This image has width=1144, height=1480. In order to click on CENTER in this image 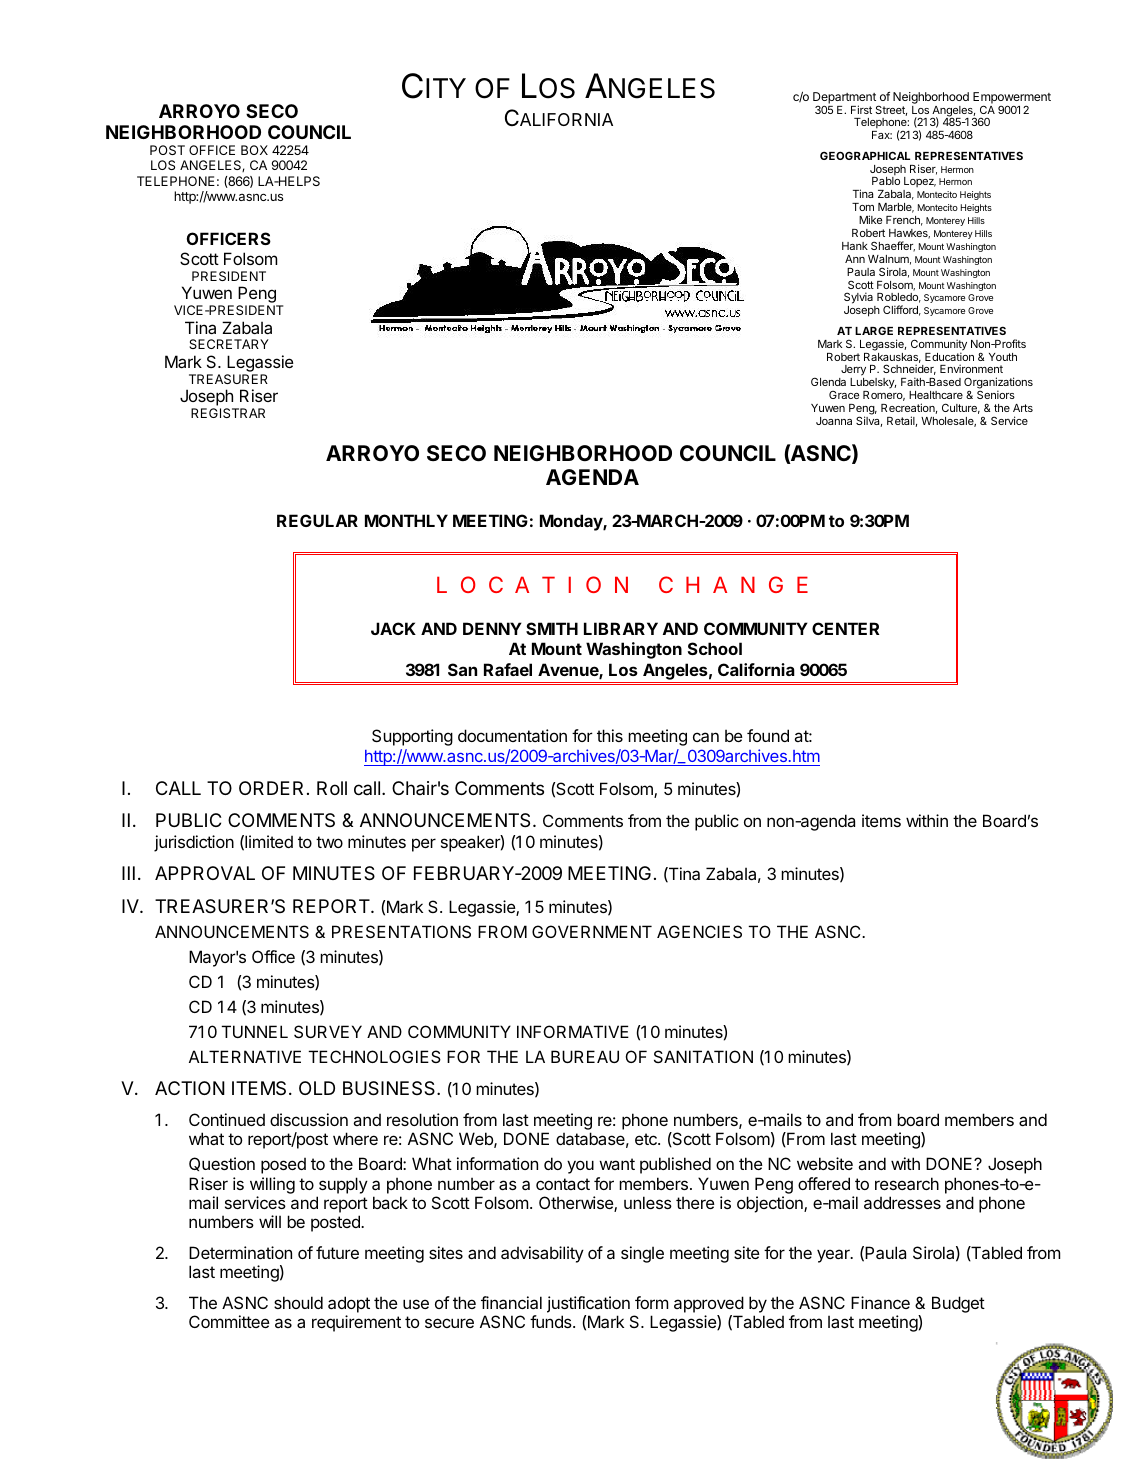, I will do `click(845, 628)`.
